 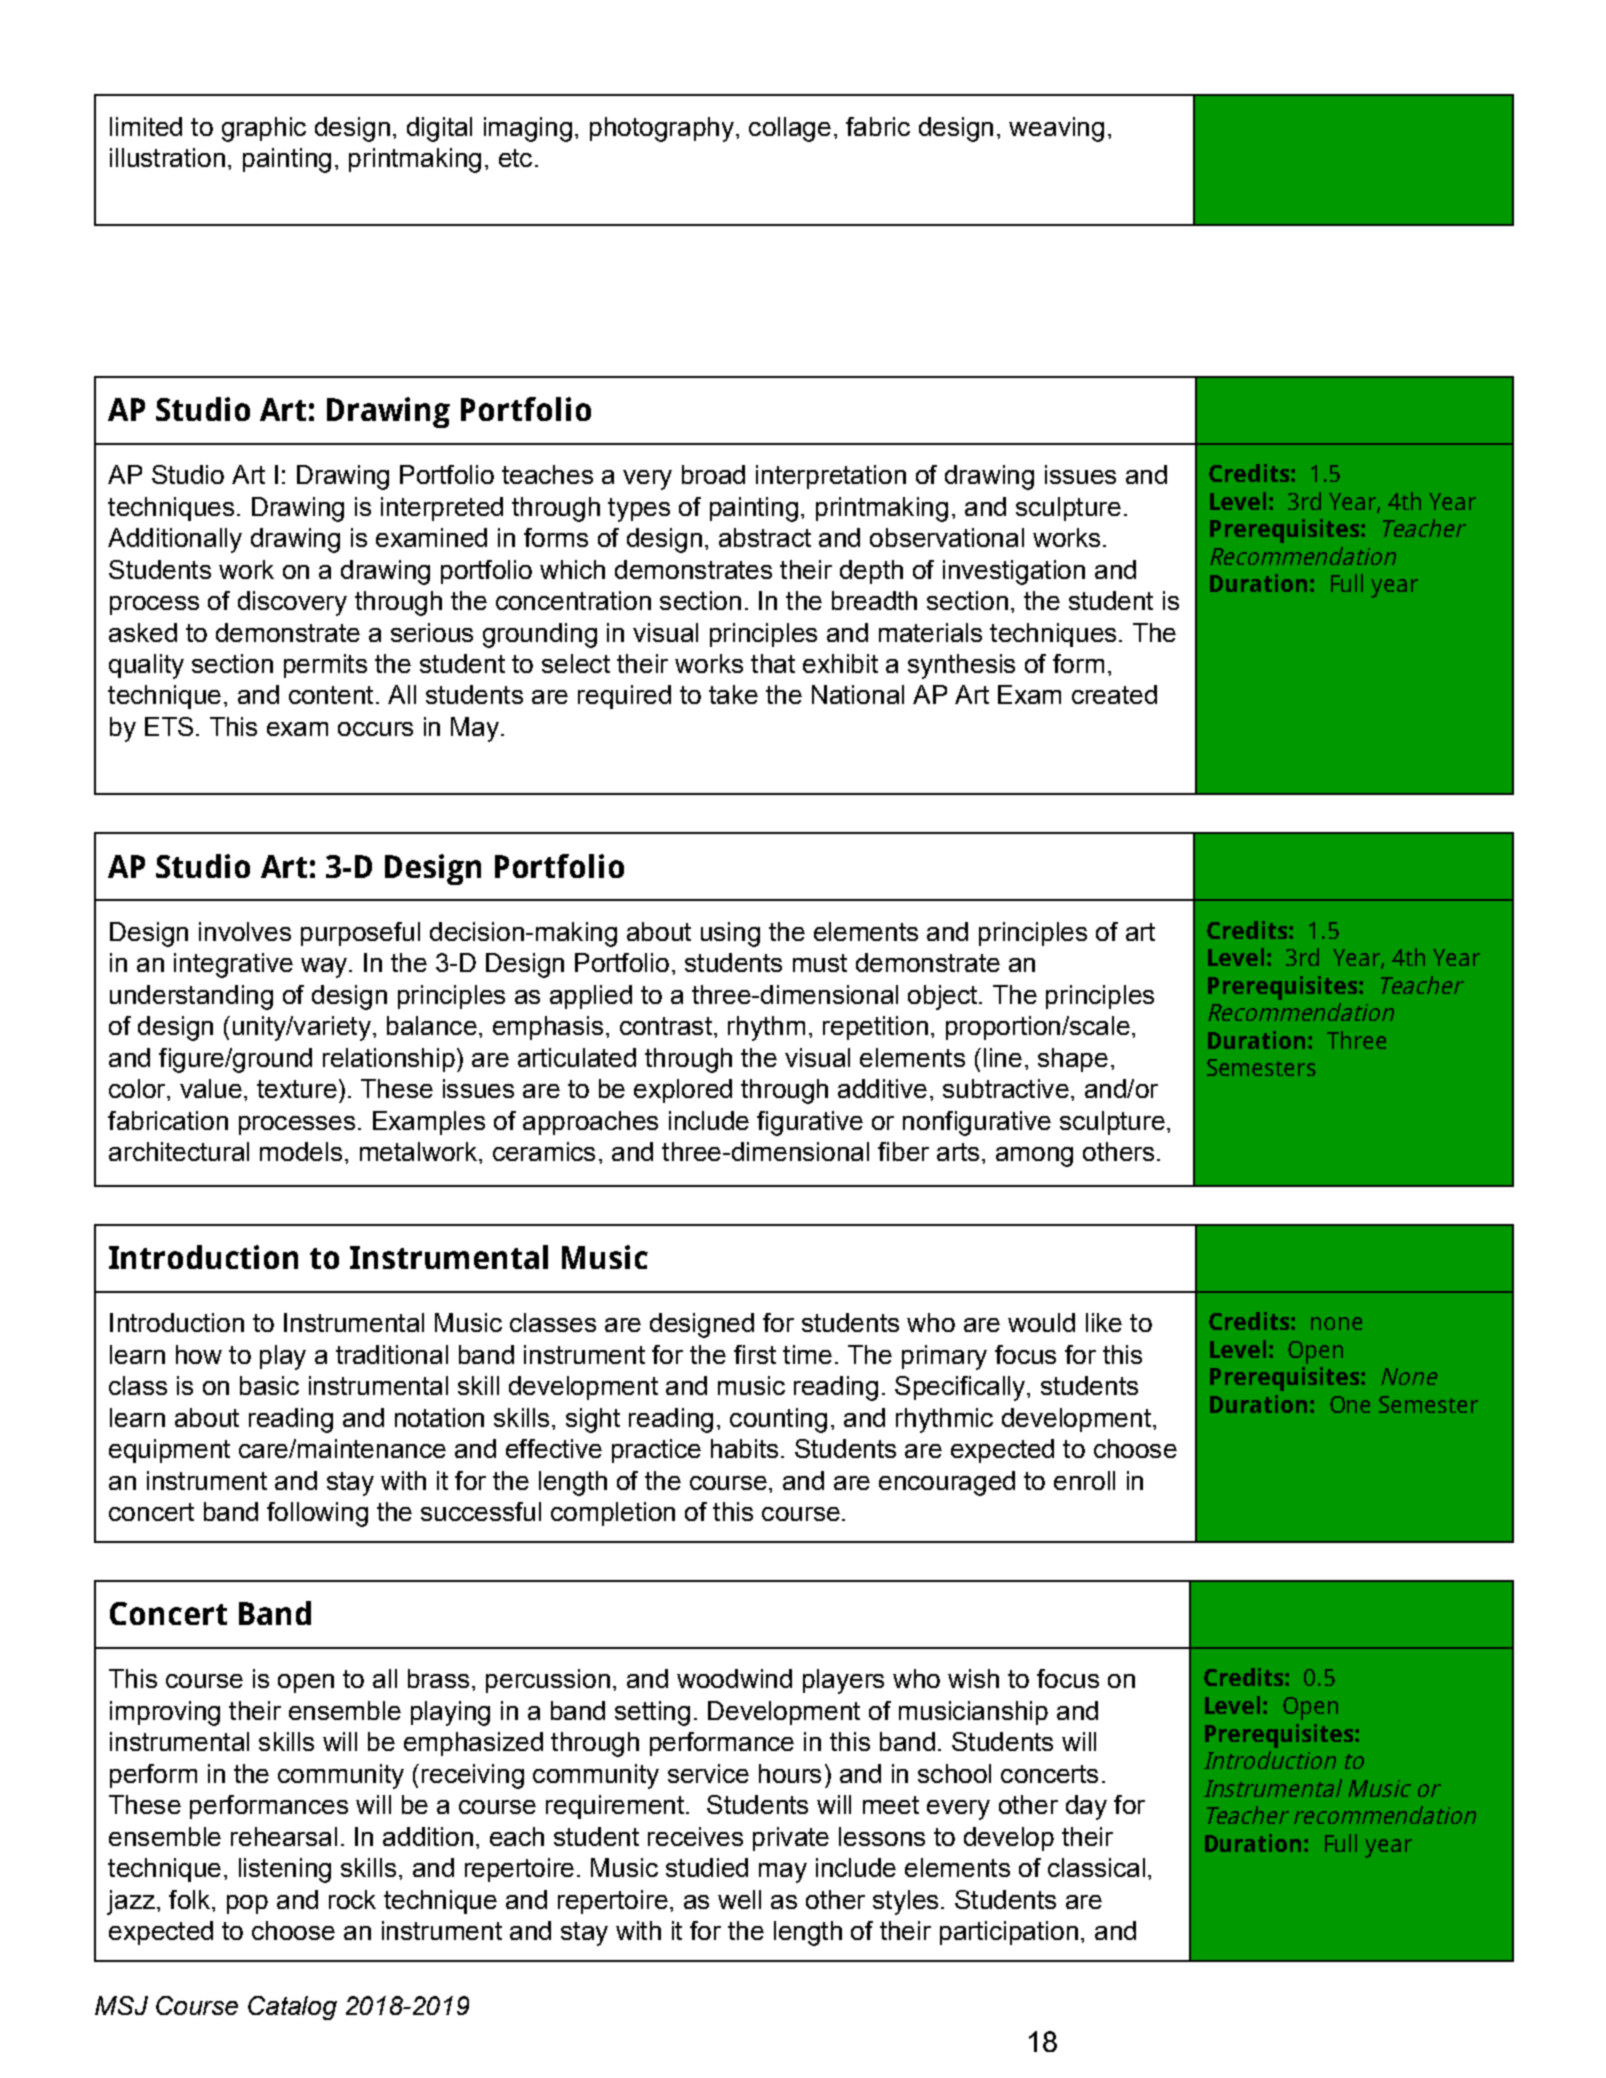 What do you see at coordinates (317, 1514) in the screenshot?
I see `following` at bounding box center [317, 1514].
